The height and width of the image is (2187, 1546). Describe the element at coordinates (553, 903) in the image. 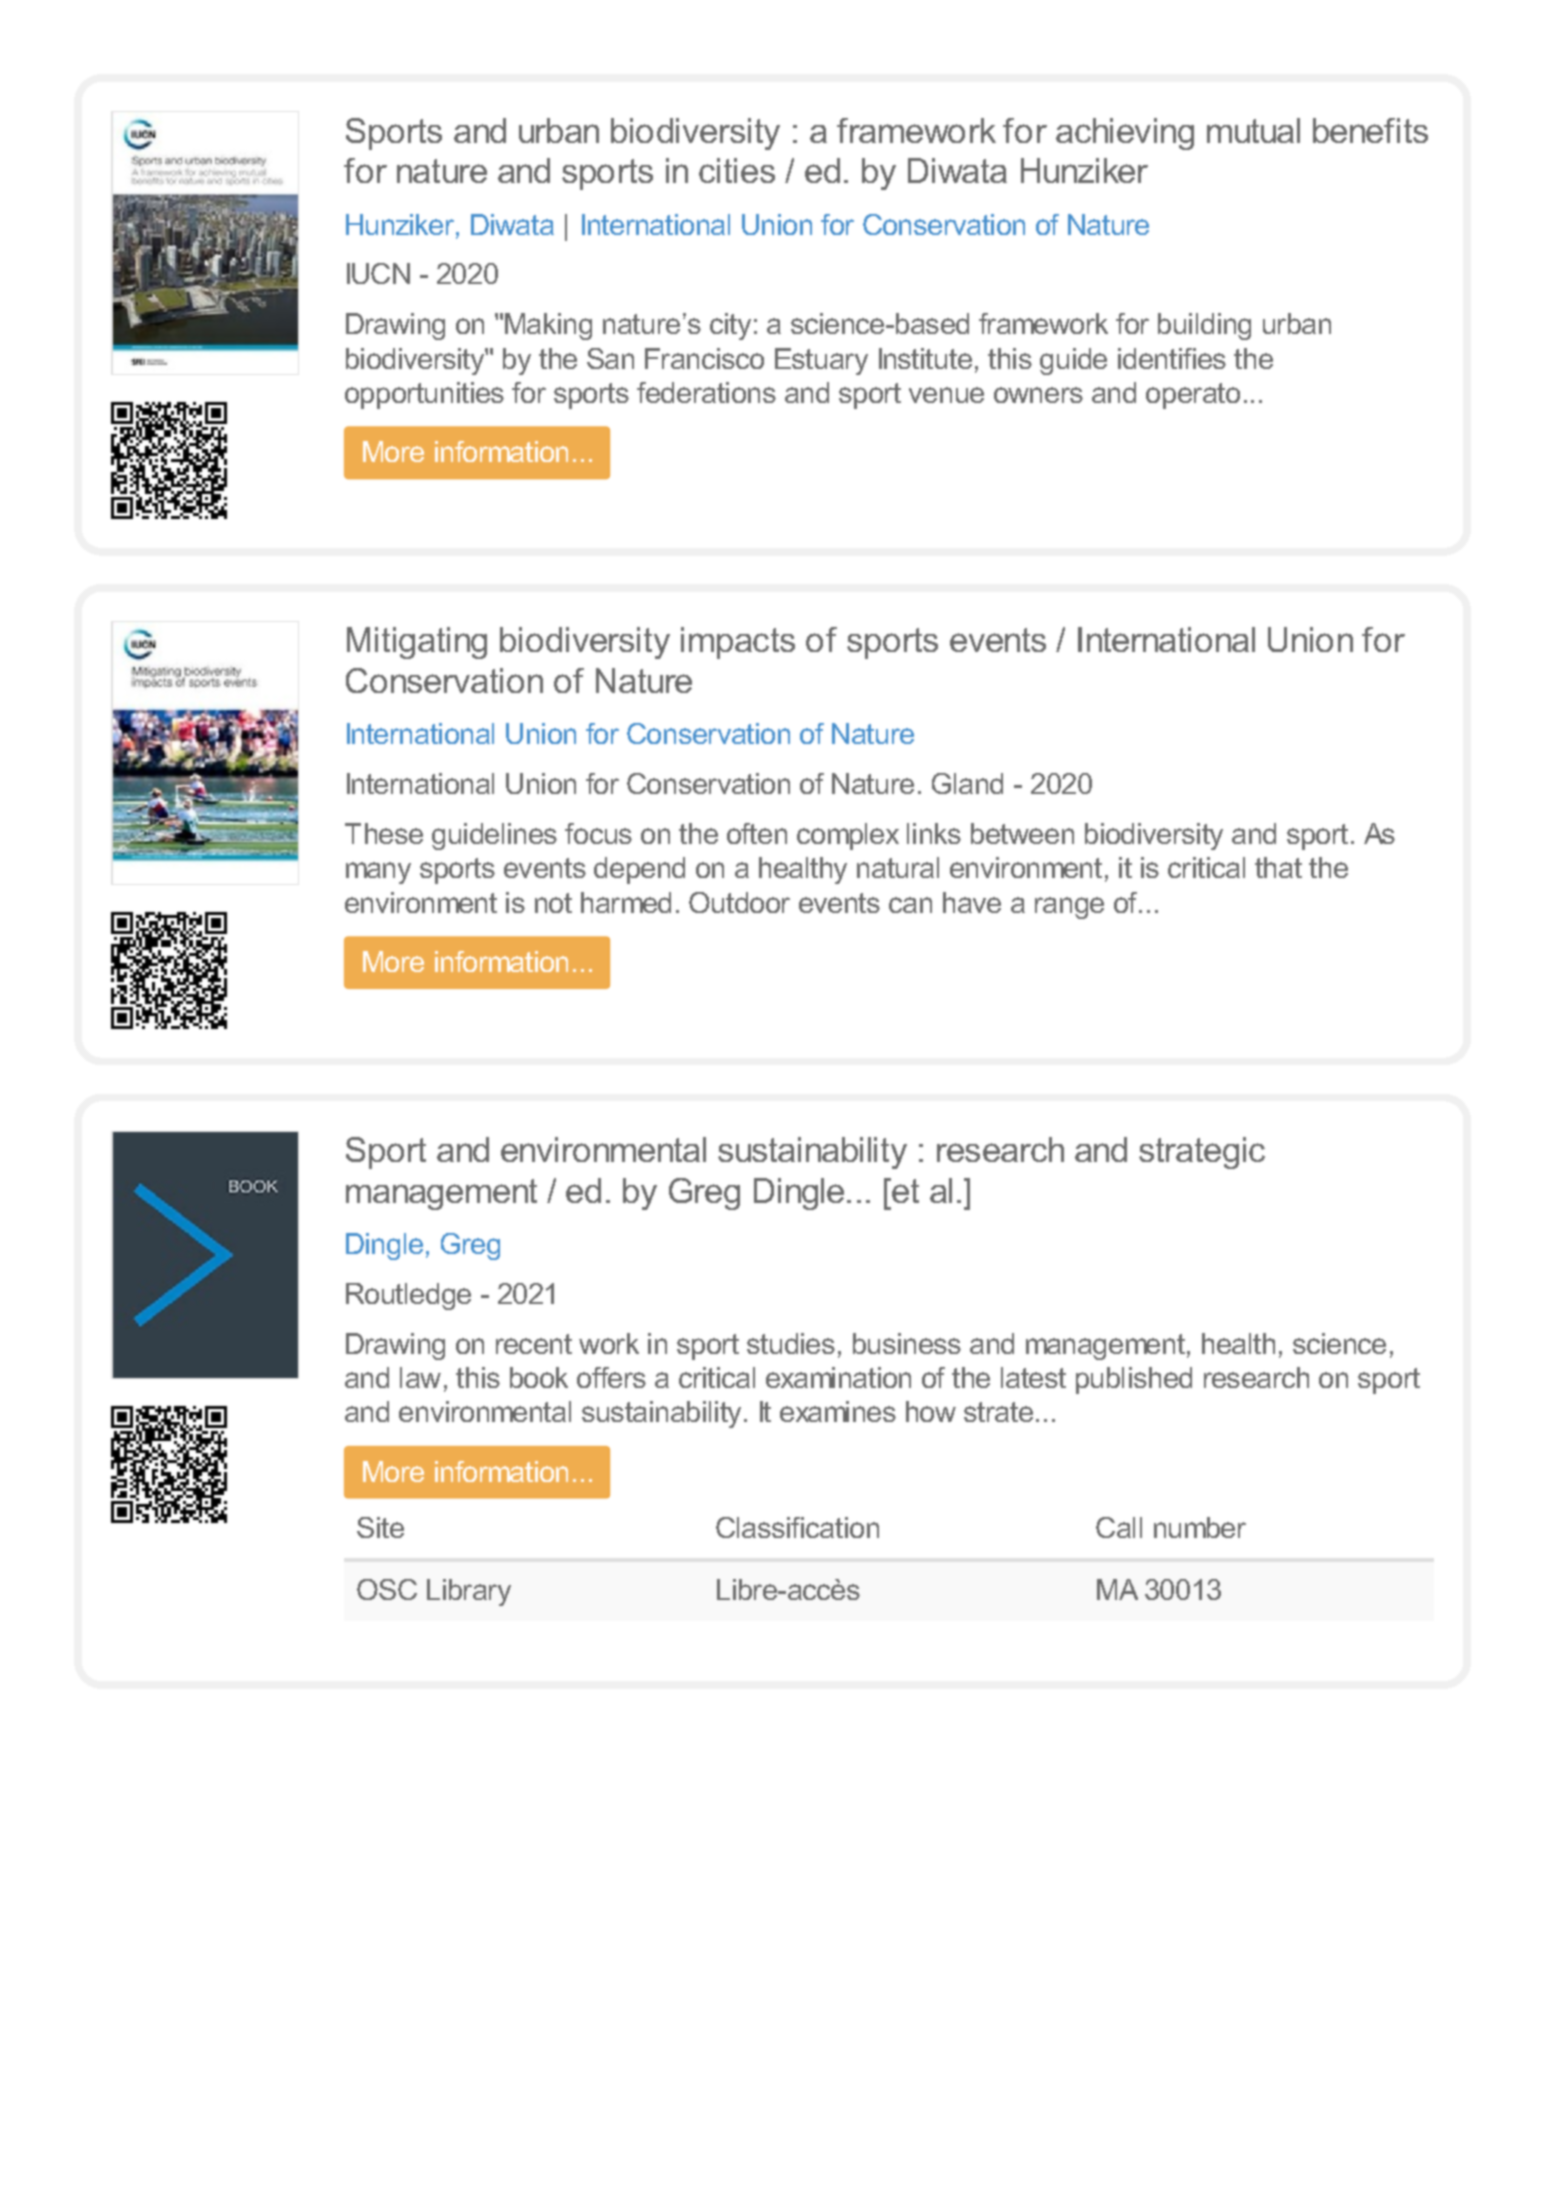

I see `not` at that location.
